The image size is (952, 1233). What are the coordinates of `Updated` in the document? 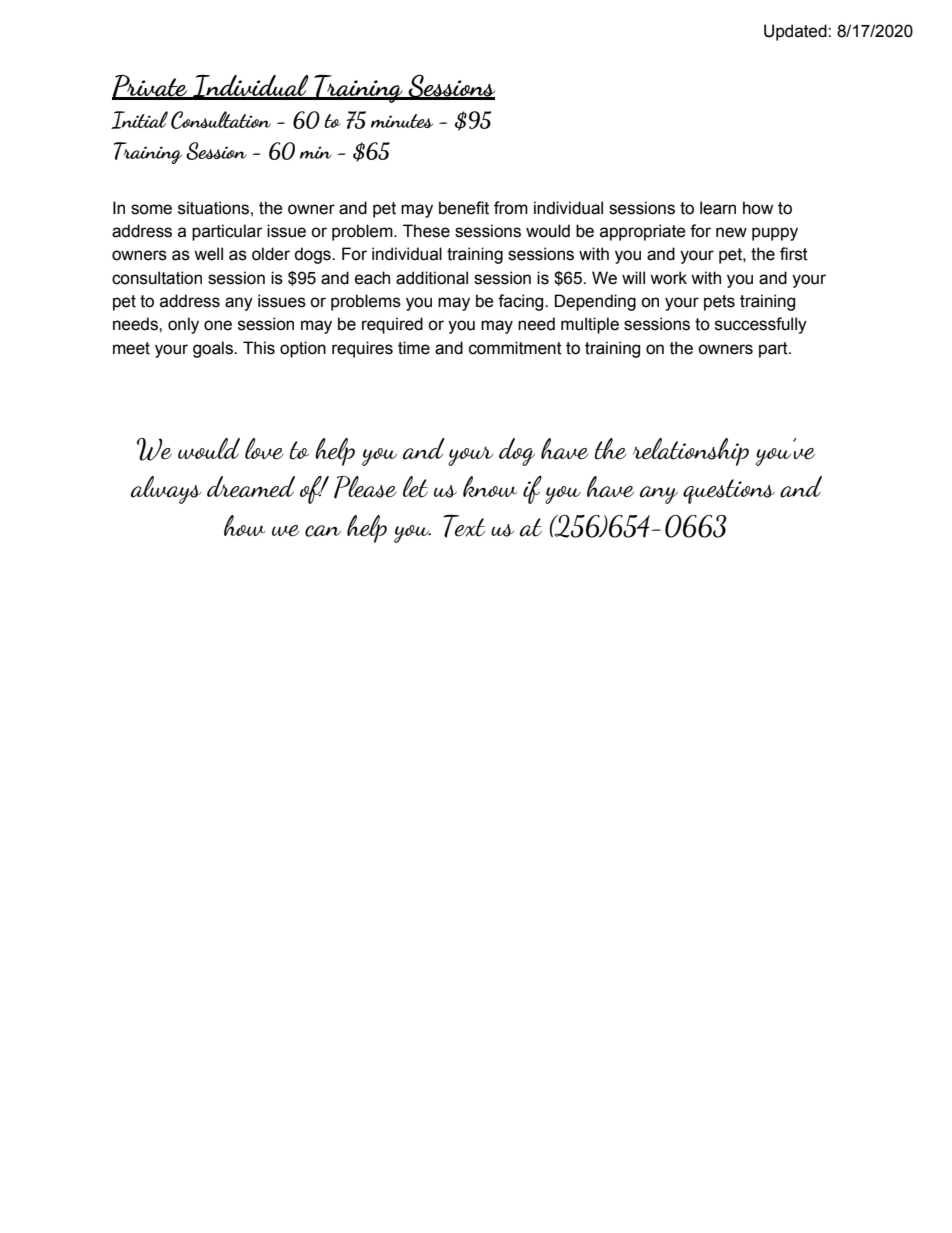 It's located at (796, 32).
